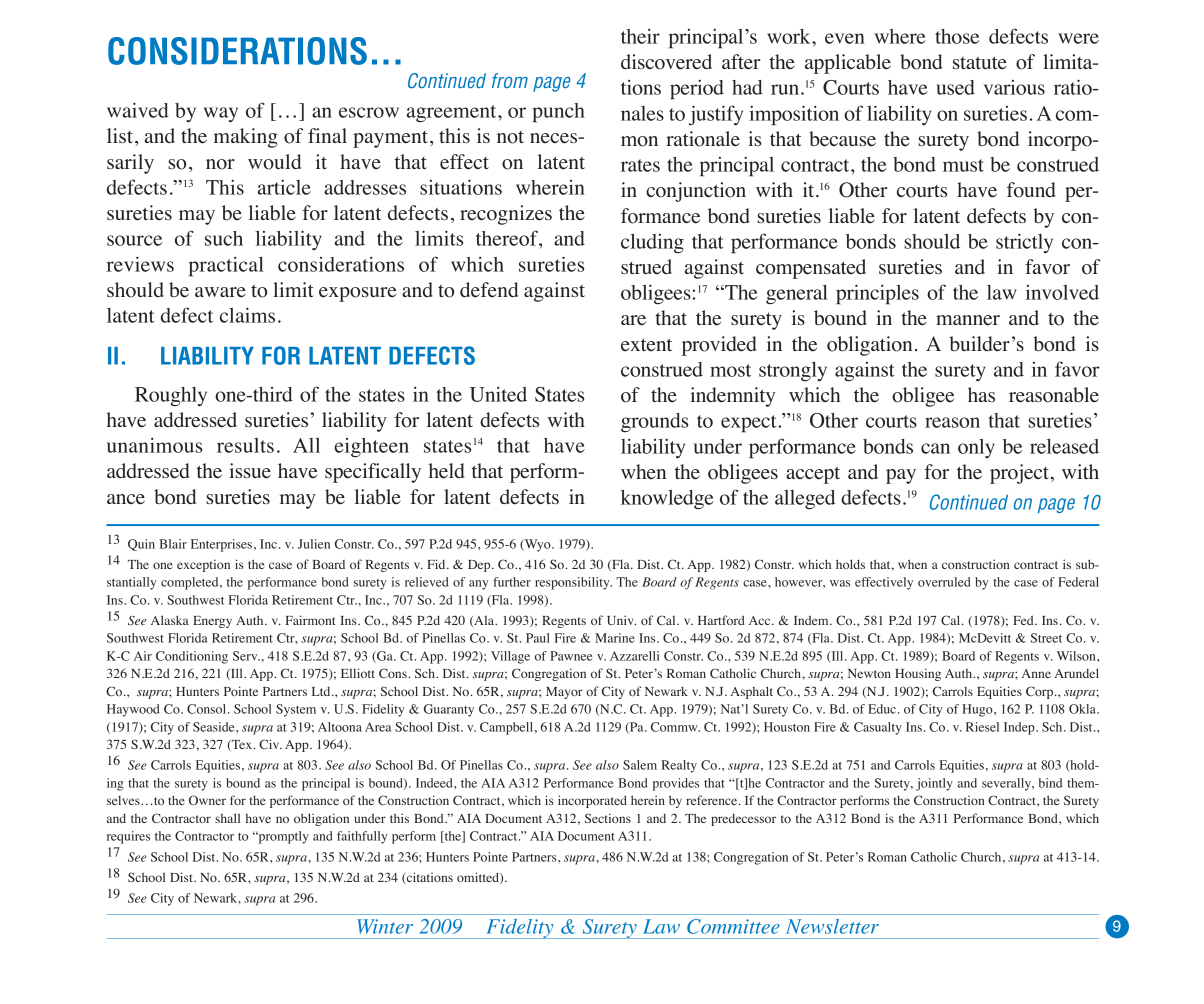 Image resolution: width=1204 pixels, height=1004 pixels. Describe the element at coordinates (215, 727) in the document. I see `Seaside` at that location.
